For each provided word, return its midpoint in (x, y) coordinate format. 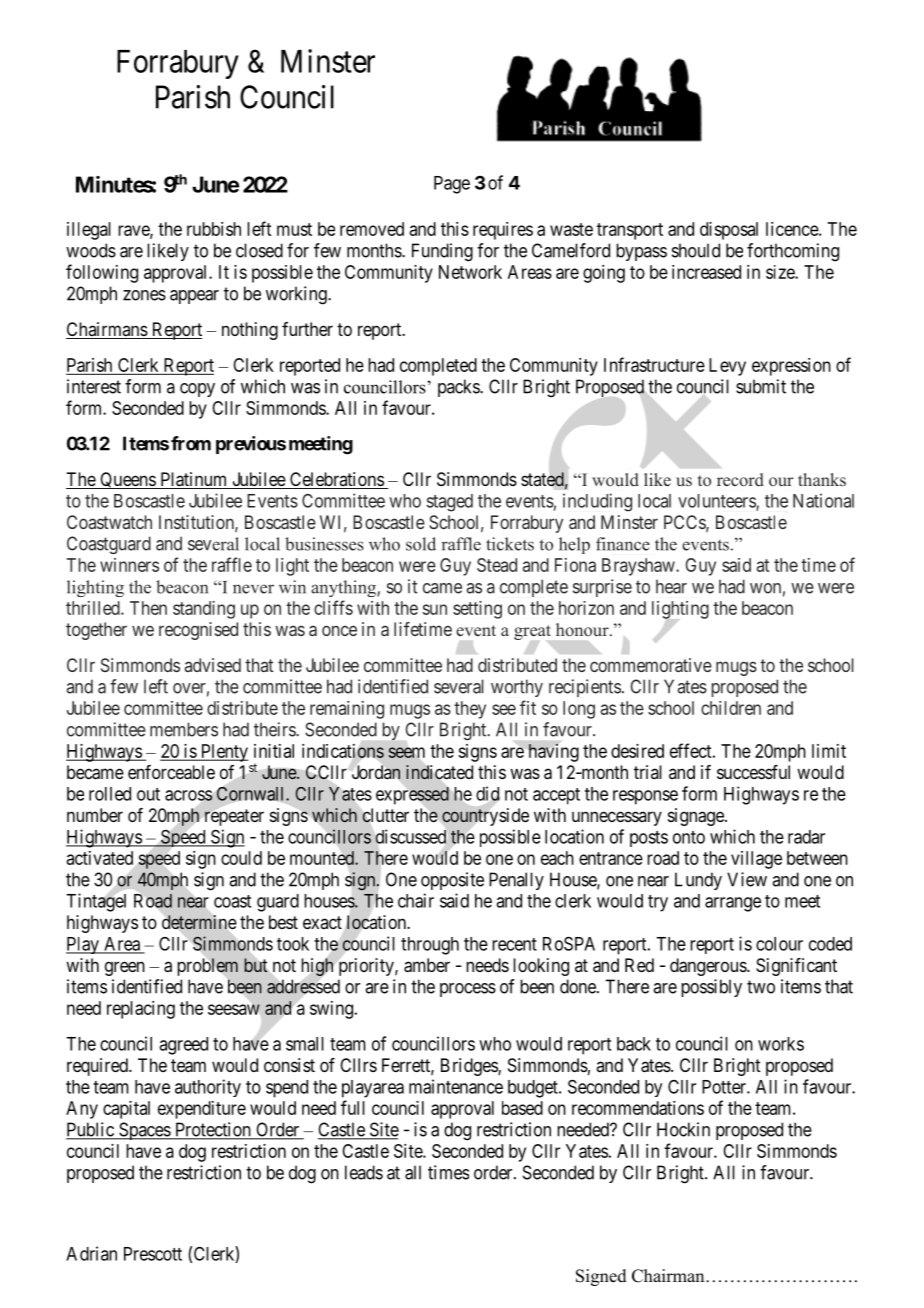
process (468, 990)
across (189, 795)
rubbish (214, 229)
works (781, 1044)
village (756, 860)
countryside (485, 817)
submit (761, 386)
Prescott (153, 1254)
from (191, 443)
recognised (198, 631)
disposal (729, 231)
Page (452, 185)
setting (477, 610)
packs (459, 388)
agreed (183, 1046)
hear (671, 586)
